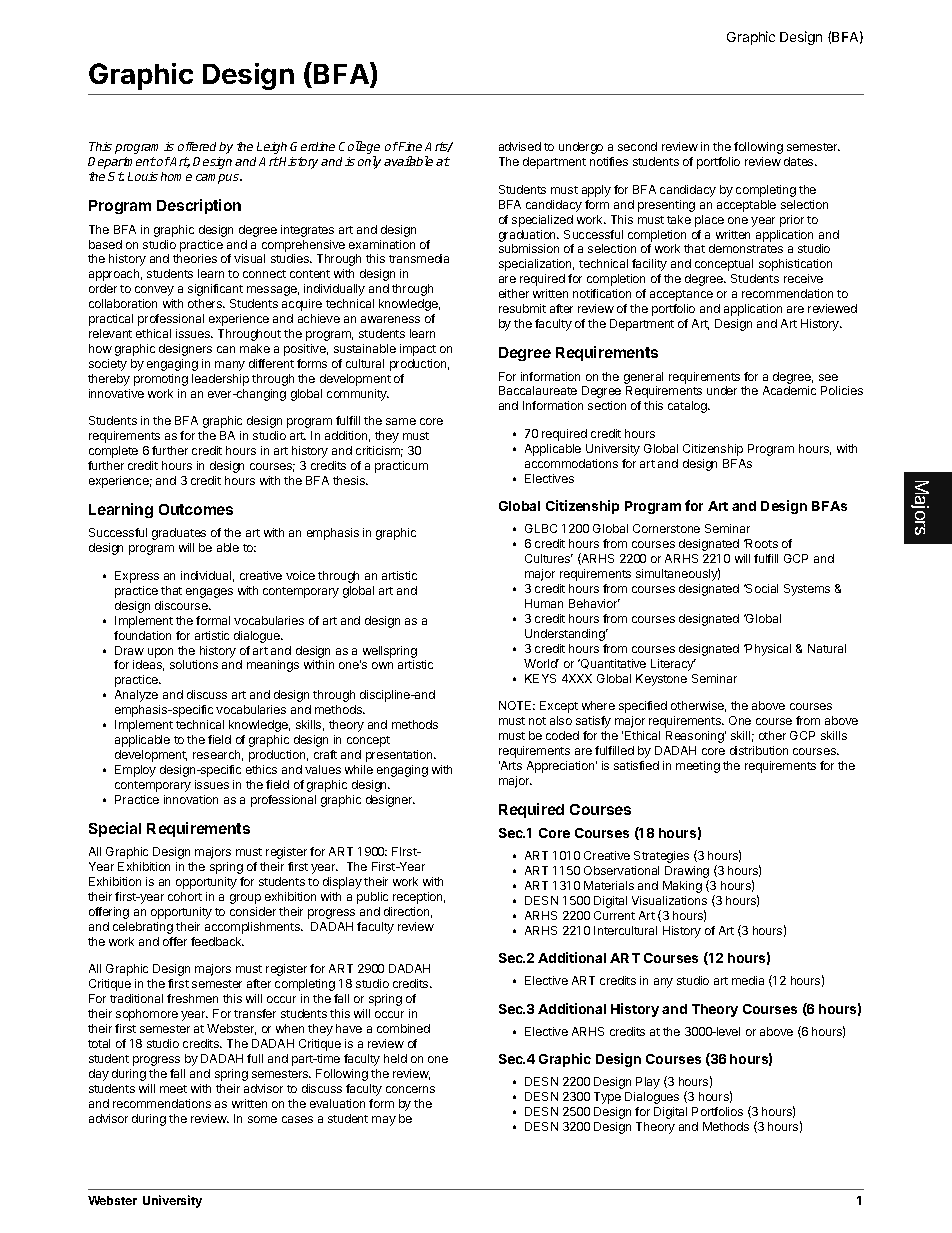 The image size is (952, 1233). I want to click on World, so click(541, 663).
